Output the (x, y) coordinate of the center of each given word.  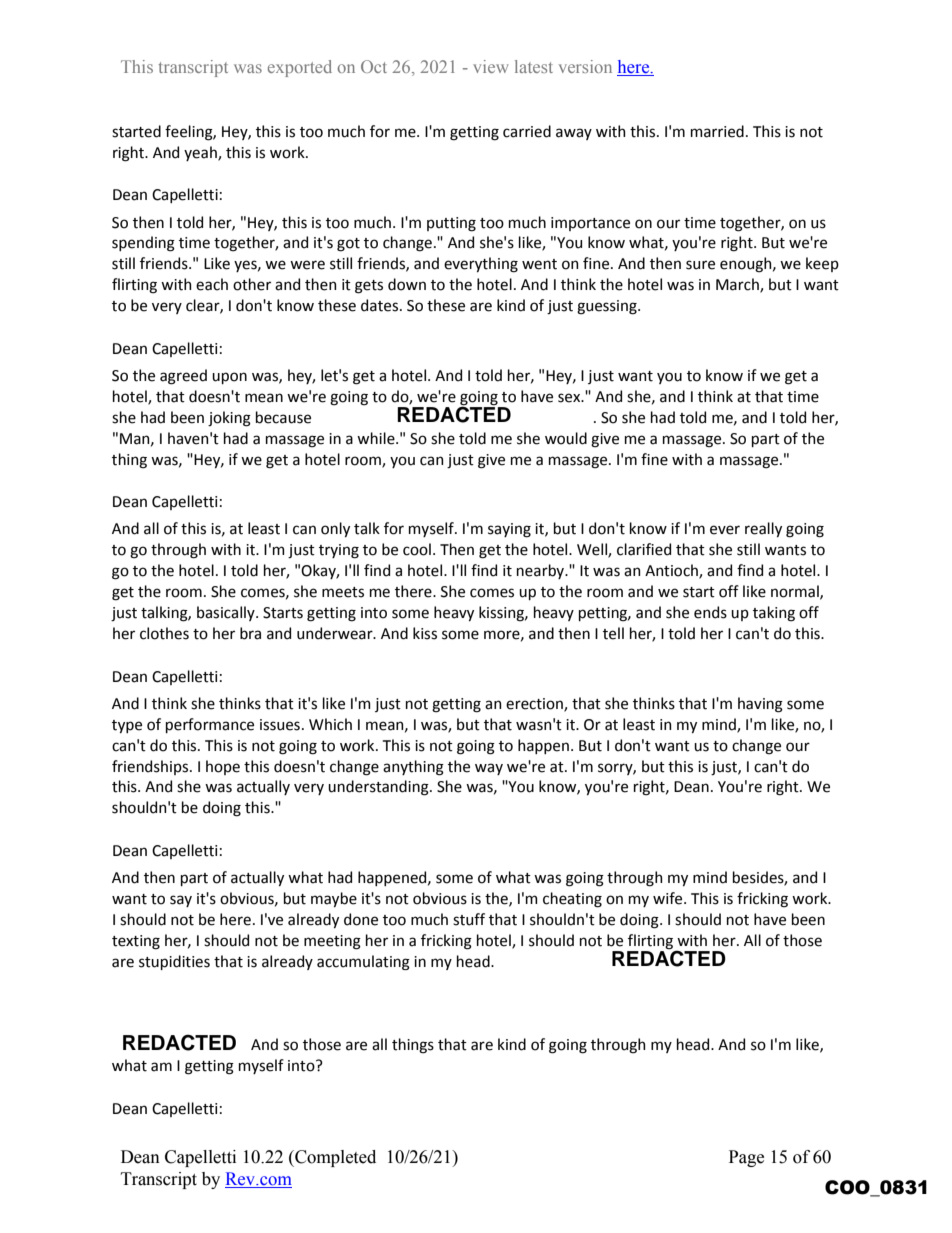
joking (229, 419)
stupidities (174, 962)
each (212, 284)
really (763, 529)
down (407, 284)
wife (669, 898)
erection (535, 704)
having (760, 705)
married (717, 131)
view (491, 66)
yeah (201, 153)
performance (210, 725)
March (738, 285)
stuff (469, 919)
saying (509, 530)
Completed (334, 1158)
